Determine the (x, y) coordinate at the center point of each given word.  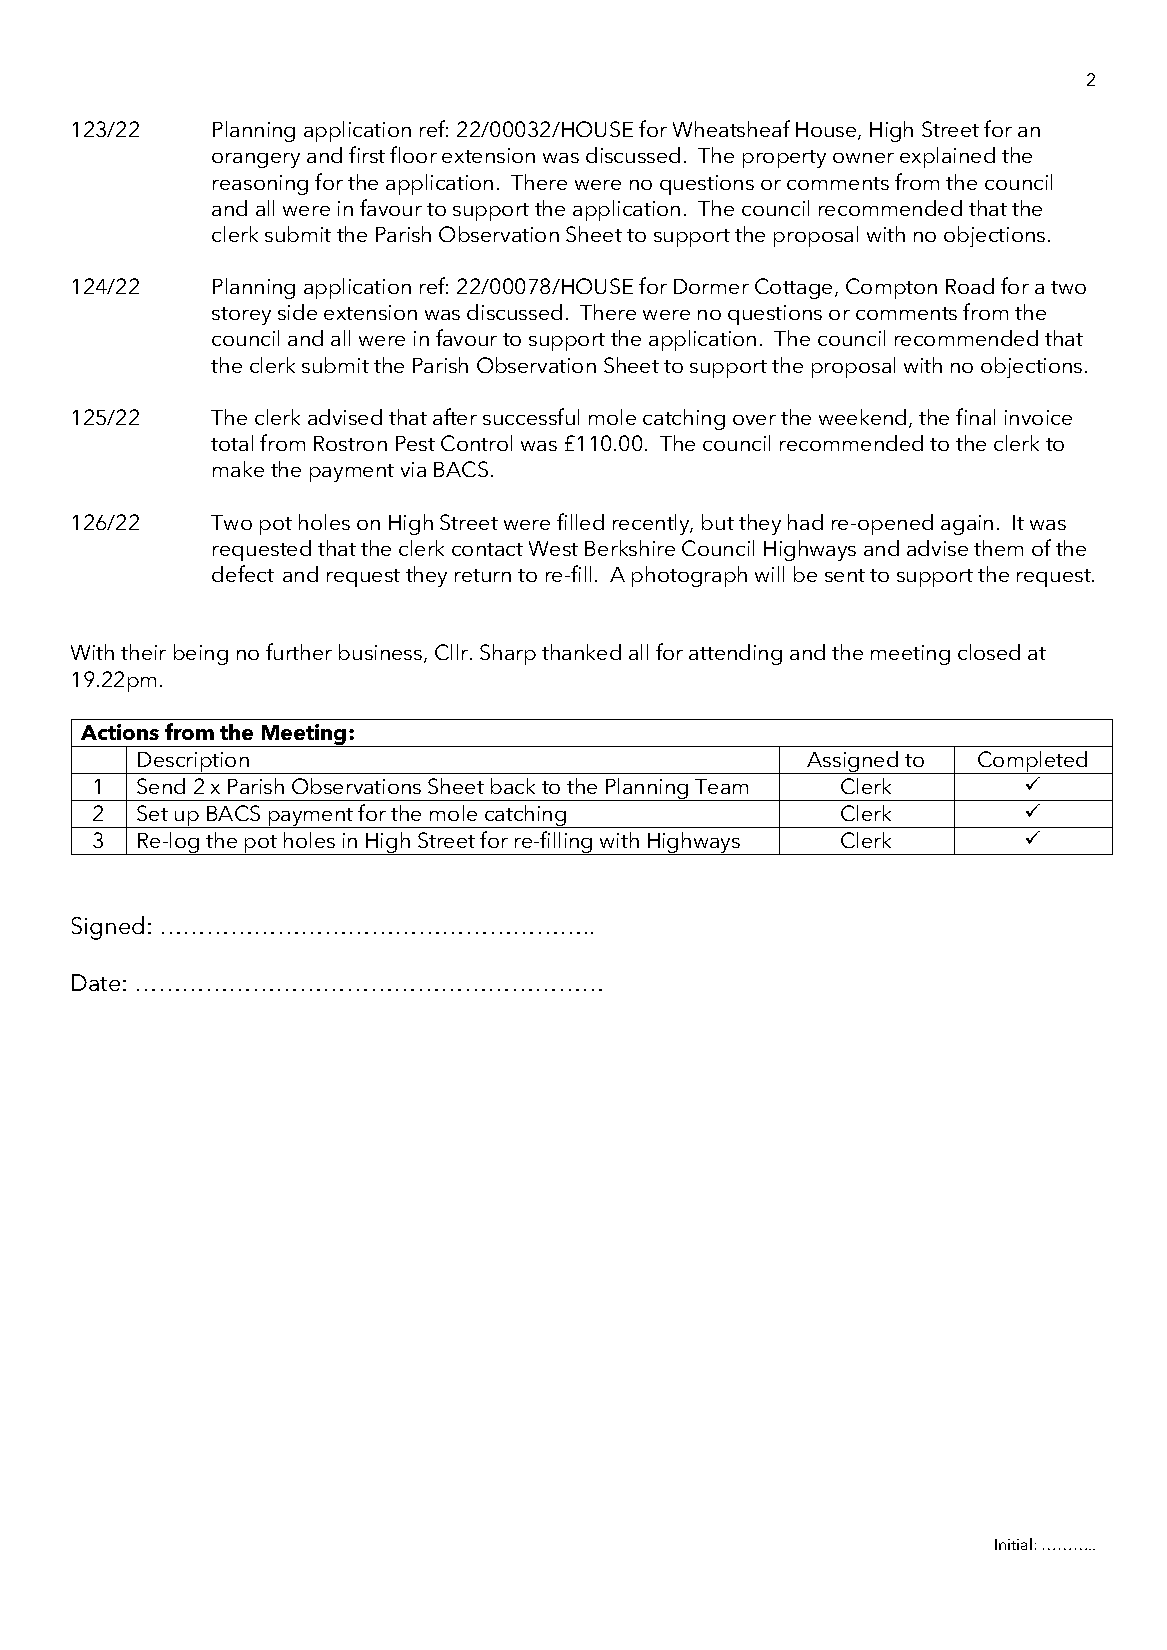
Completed (1033, 762)
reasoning (260, 185)
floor (413, 154)
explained (947, 157)
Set (152, 813)
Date (96, 982)
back (513, 786)
